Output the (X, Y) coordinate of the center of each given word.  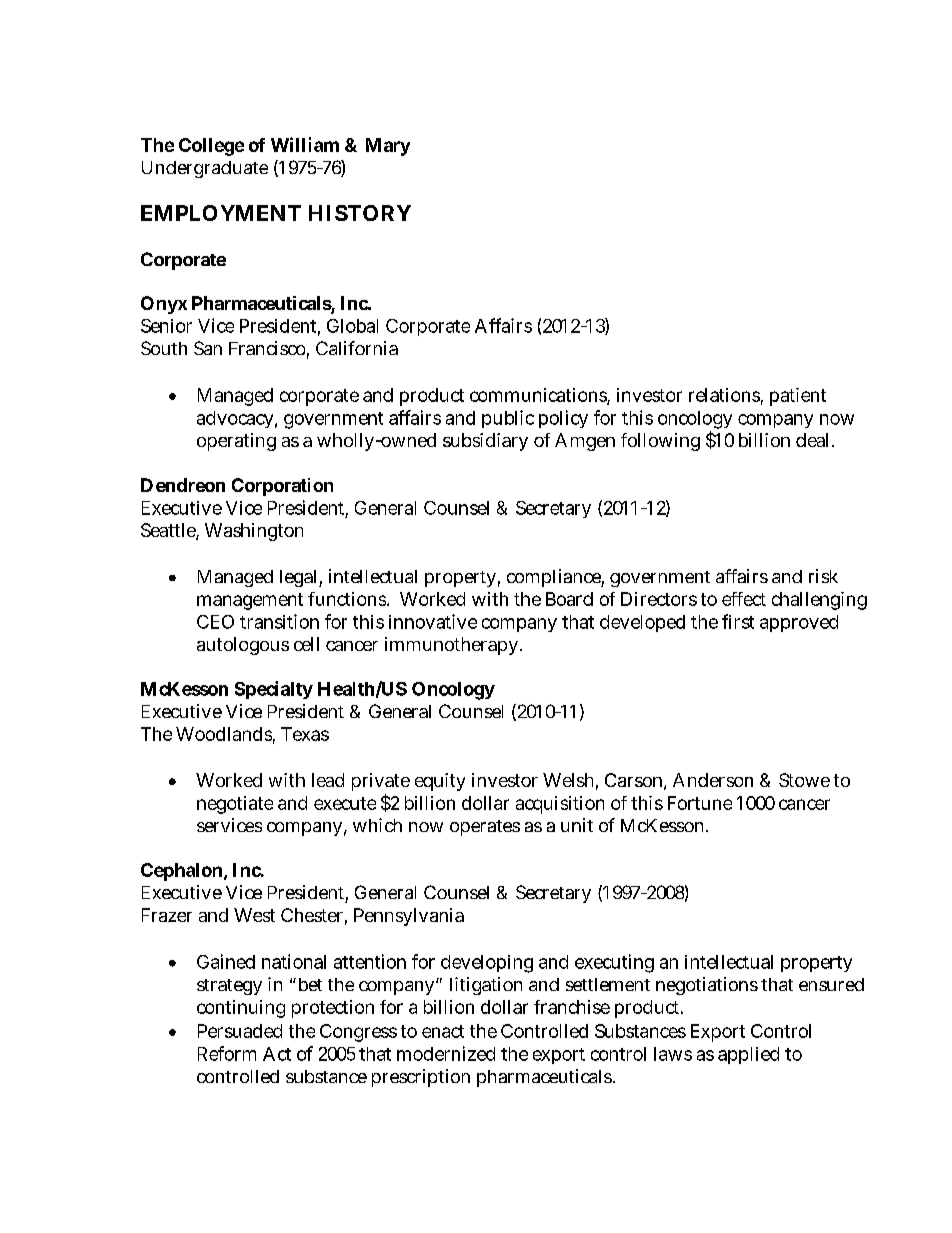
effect (744, 599)
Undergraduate (205, 169)
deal (812, 440)
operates (485, 828)
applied (748, 1055)
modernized (446, 1053)
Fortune (700, 803)
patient (798, 397)
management (250, 601)
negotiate (235, 805)
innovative (433, 621)
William (305, 144)
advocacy (235, 419)
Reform (227, 1053)
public (508, 419)
